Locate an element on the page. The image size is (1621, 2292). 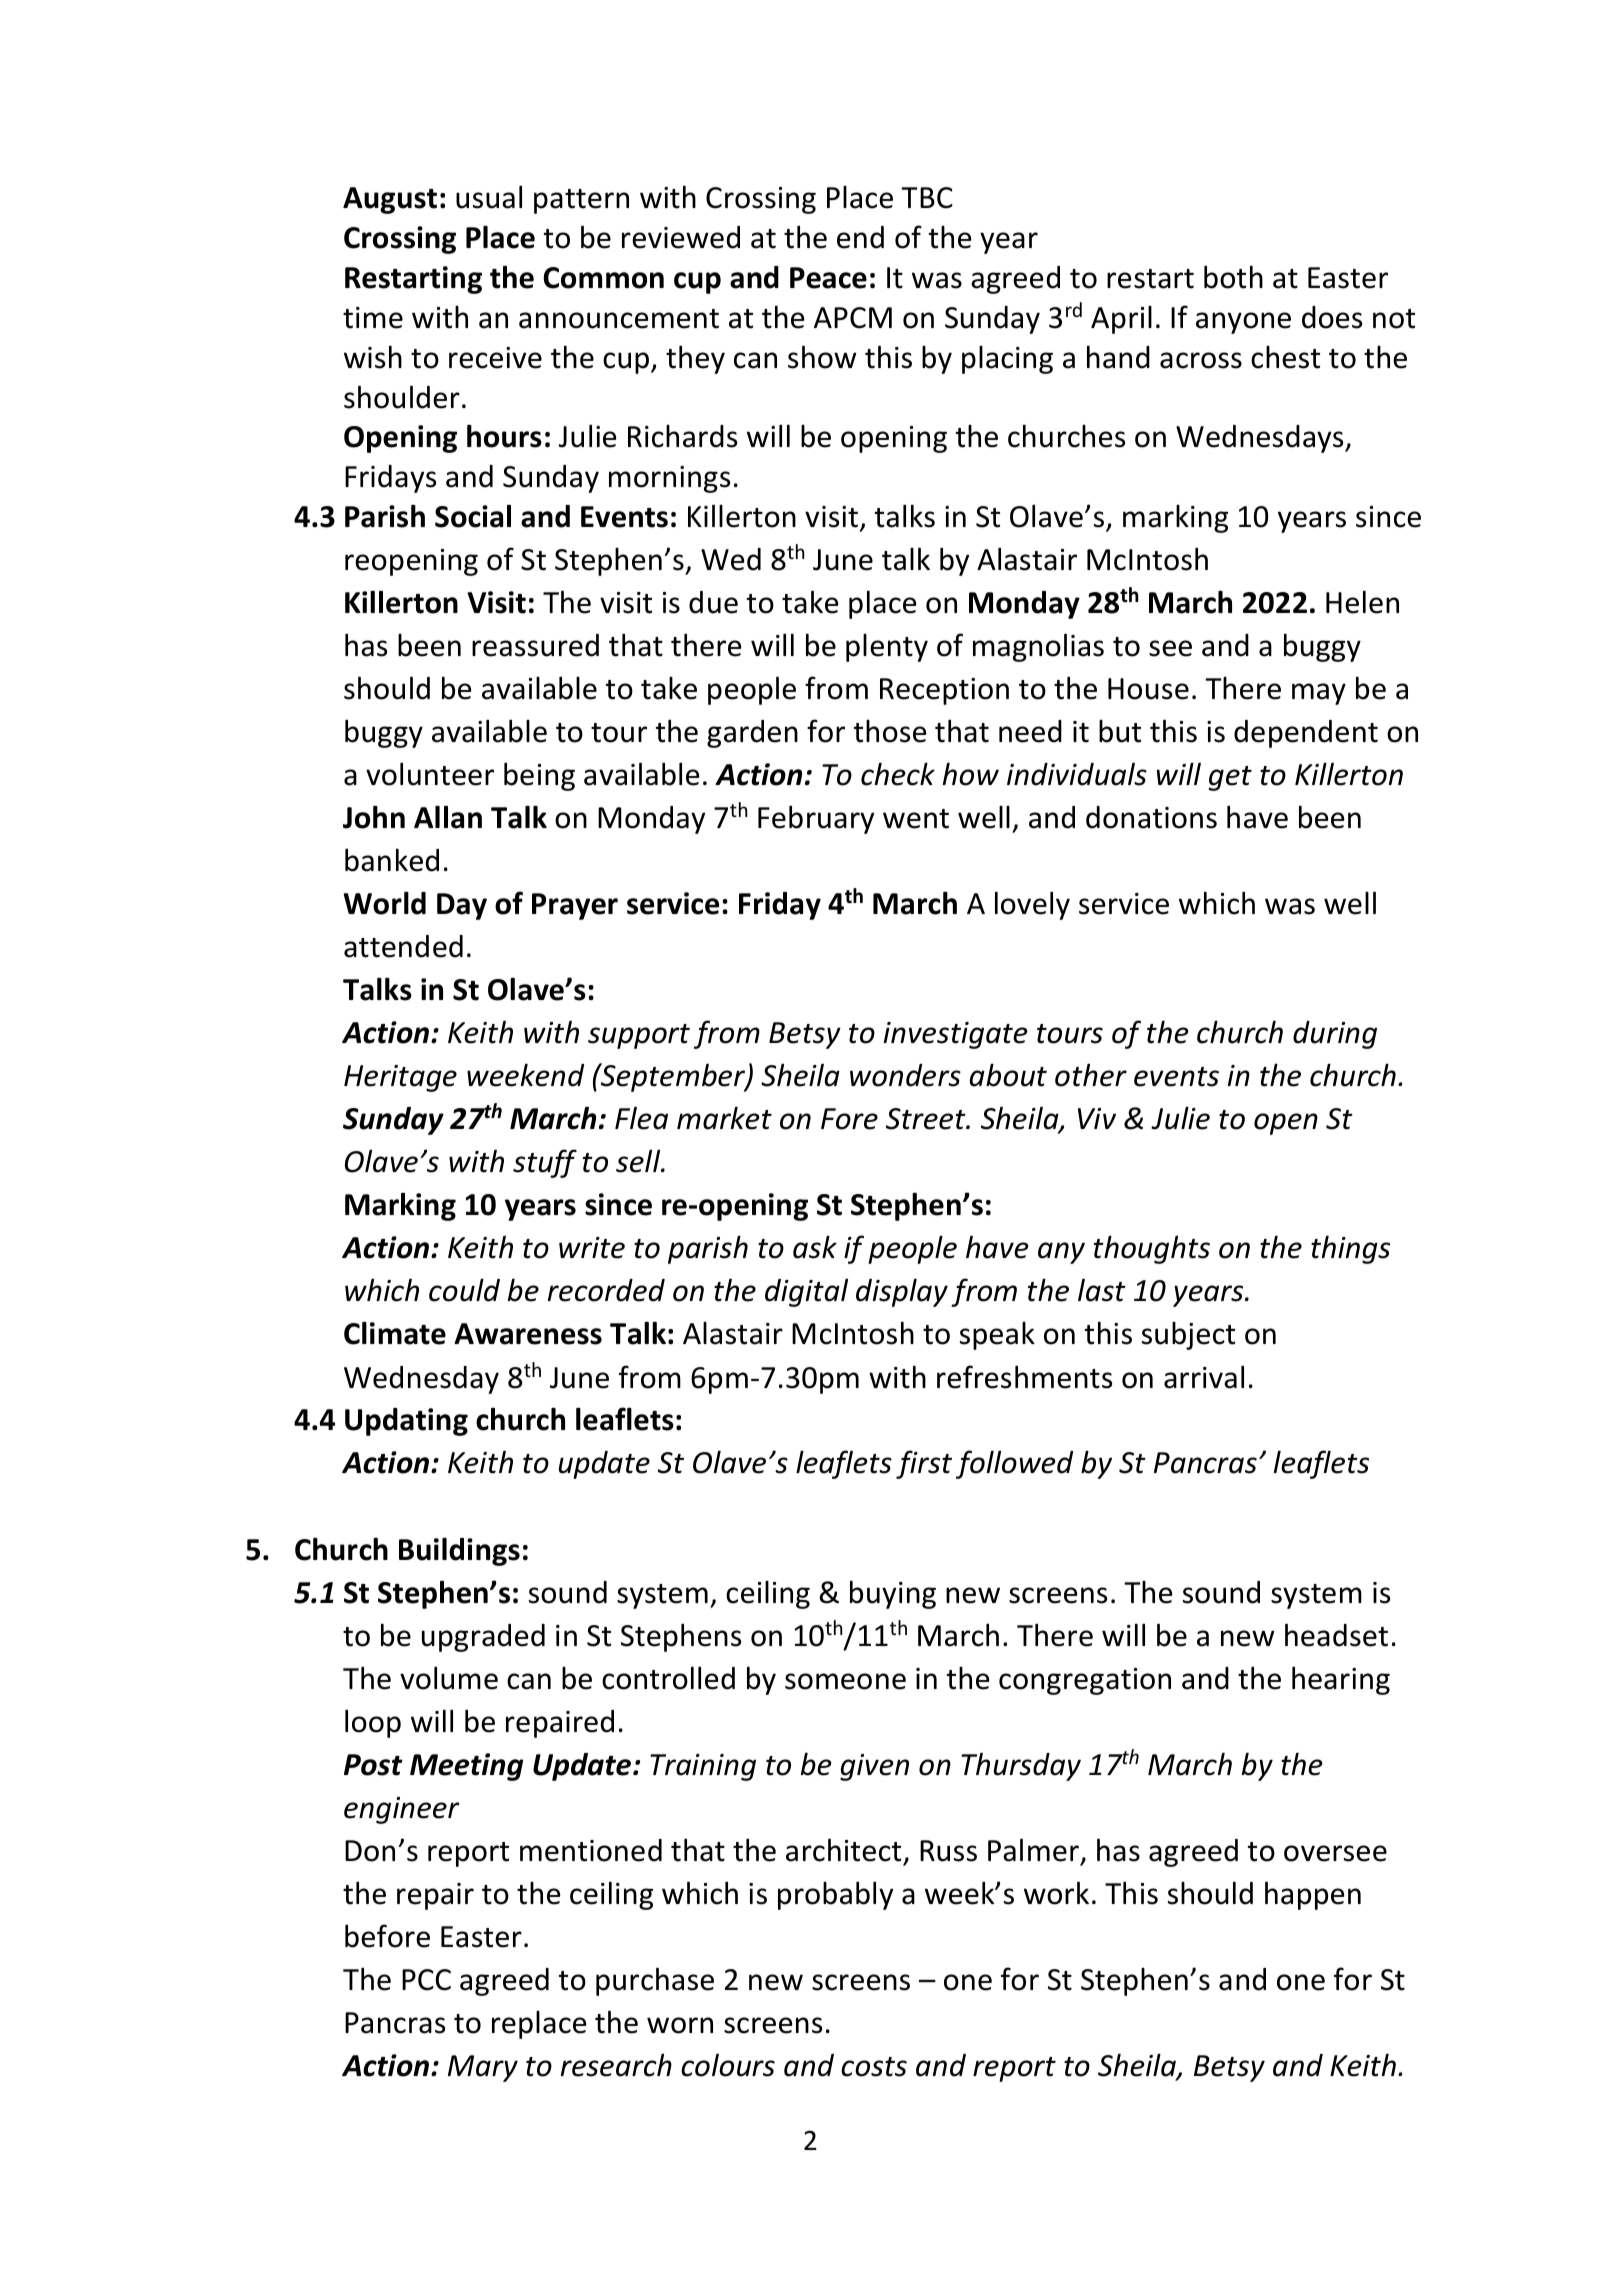
stuff is located at coordinates (545, 1163).
